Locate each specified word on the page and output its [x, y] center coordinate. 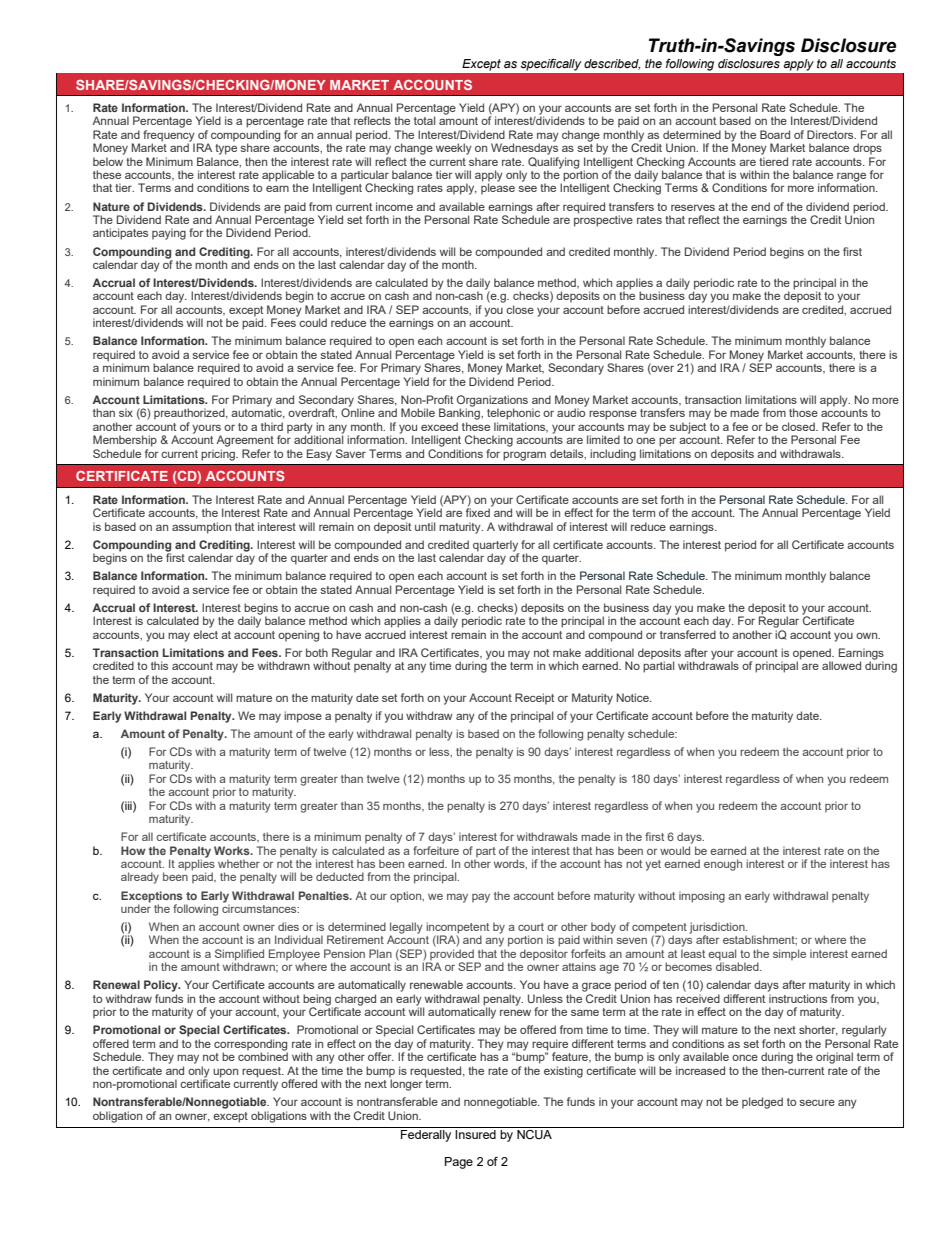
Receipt [534, 699]
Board [775, 134]
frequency [169, 137]
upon [225, 1073]
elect [205, 634]
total [424, 120]
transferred [688, 634]
